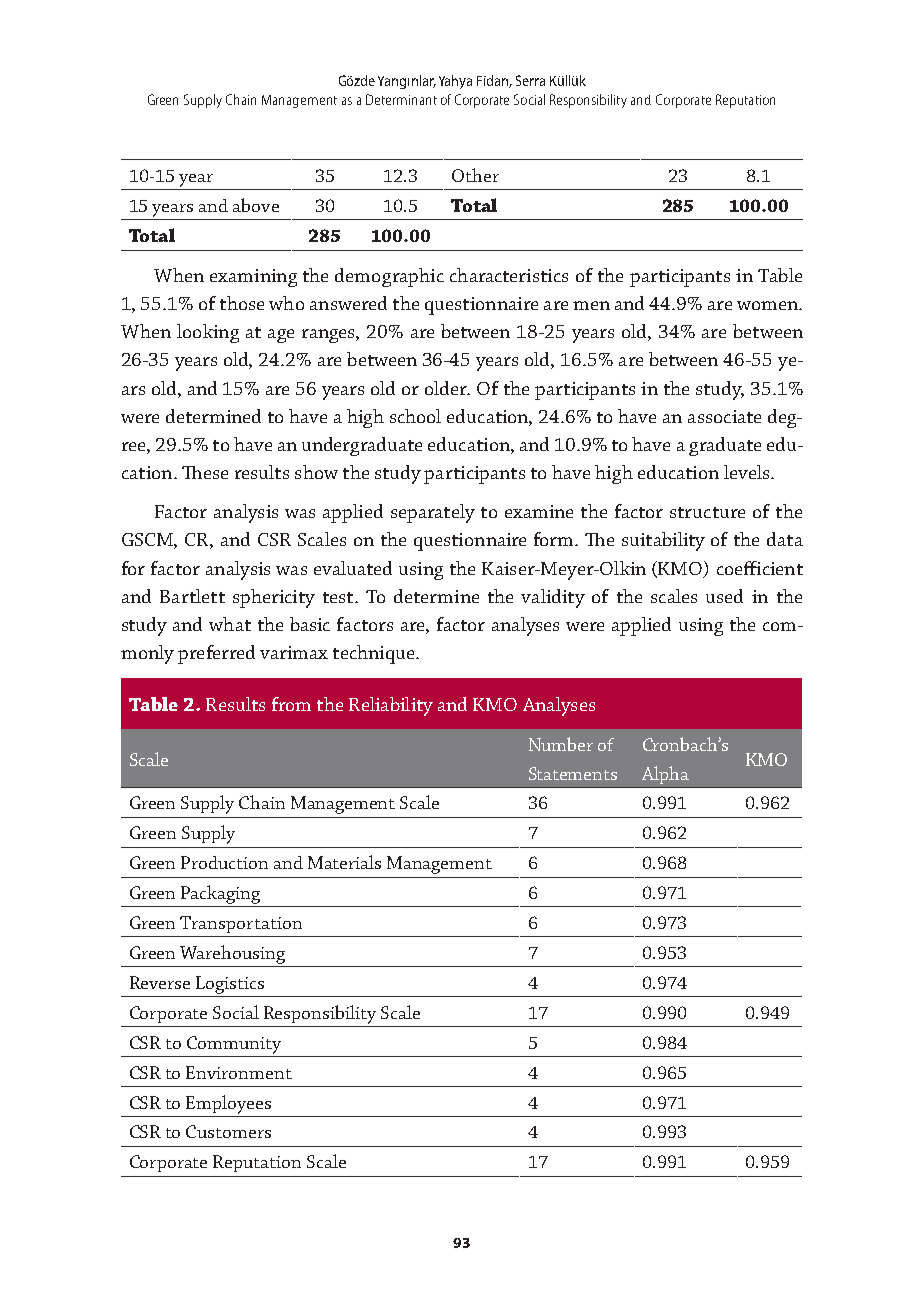 Image resolution: width=924 pixels, height=1310 pixels. I want to click on Environment, so click(239, 1072).
